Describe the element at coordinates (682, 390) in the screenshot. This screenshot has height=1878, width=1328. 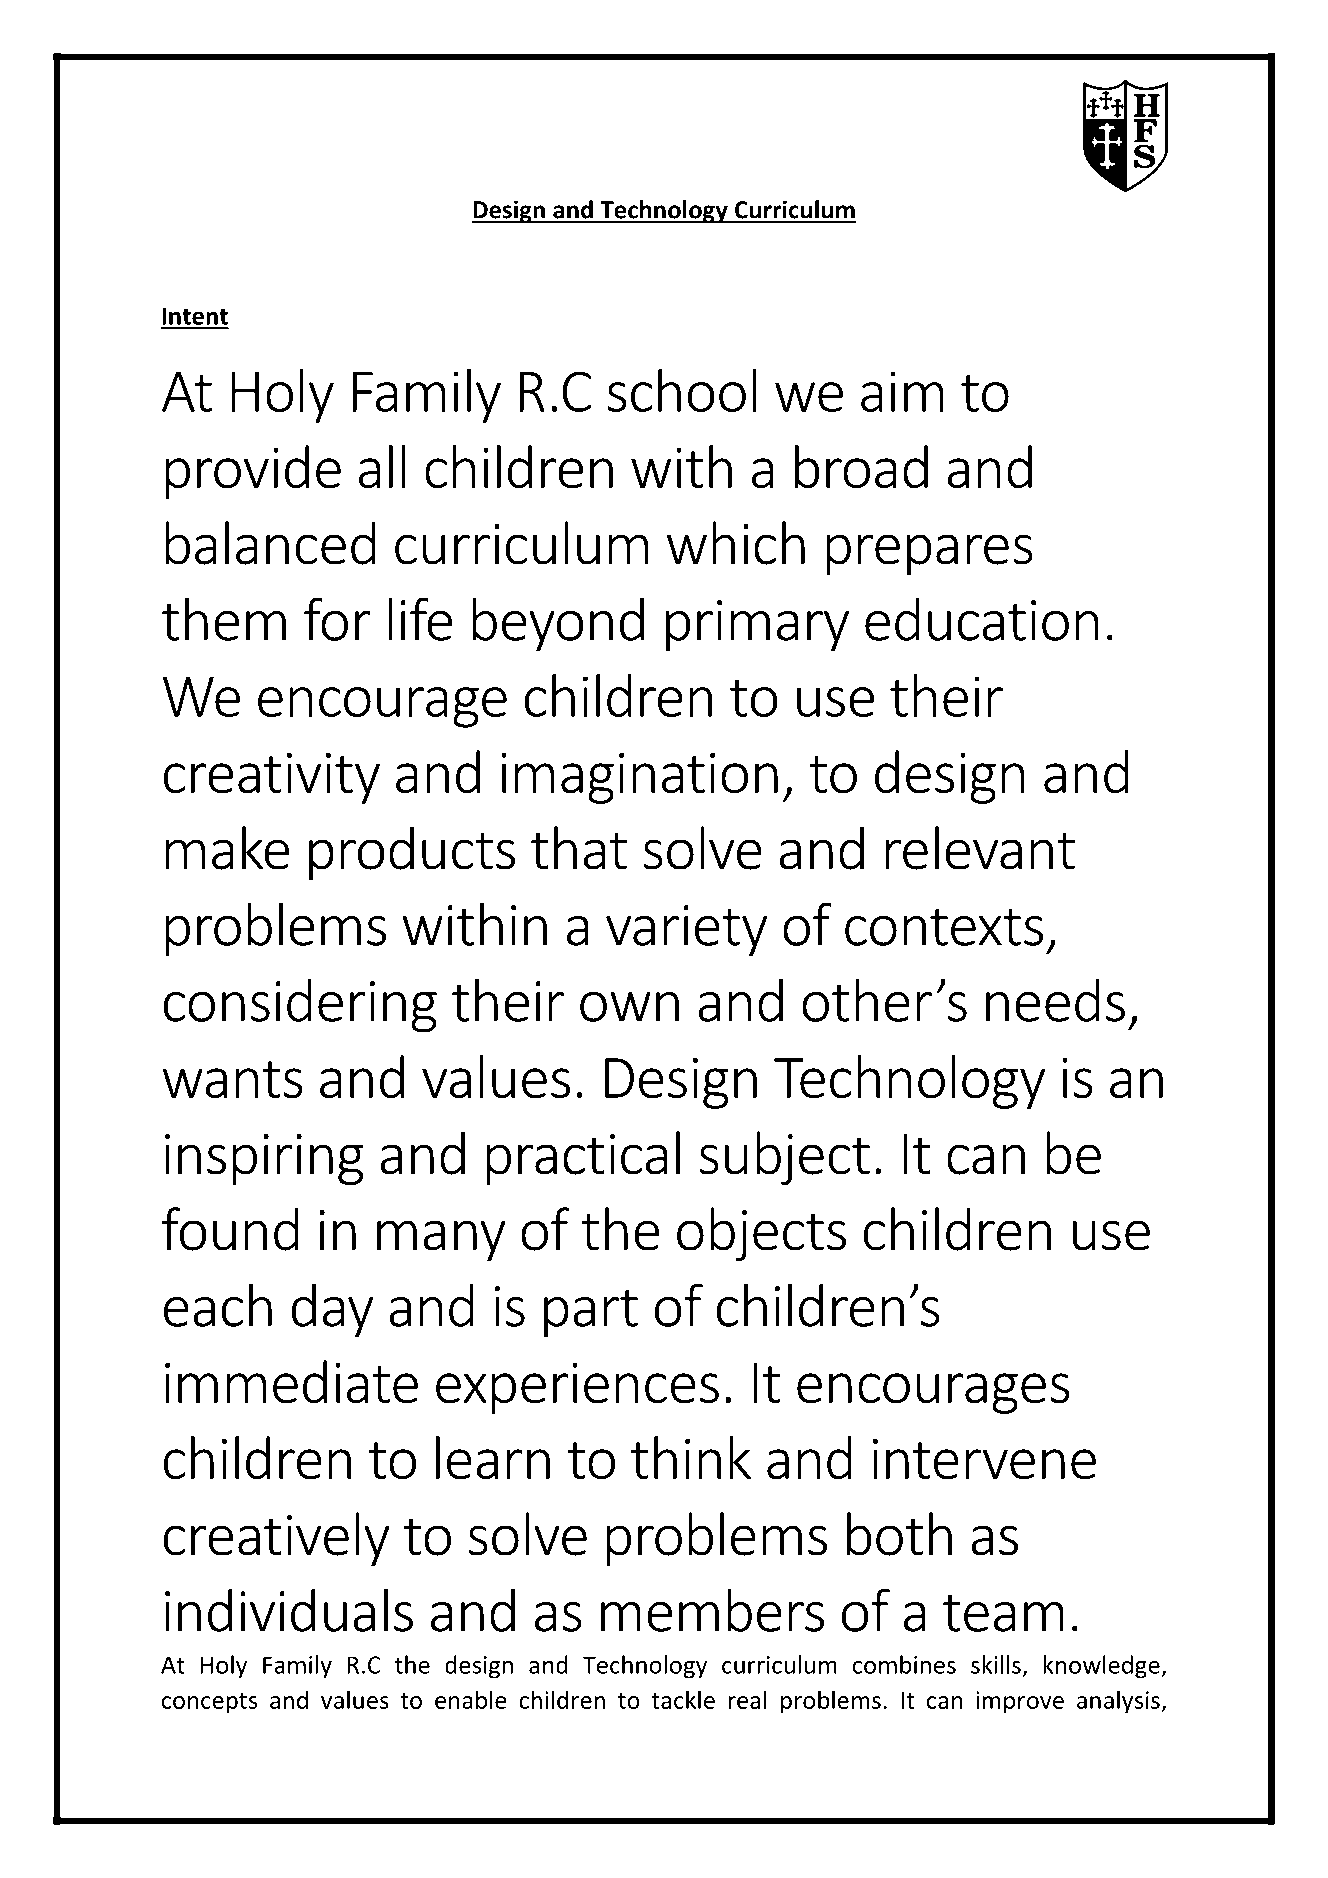
I see `school` at that location.
